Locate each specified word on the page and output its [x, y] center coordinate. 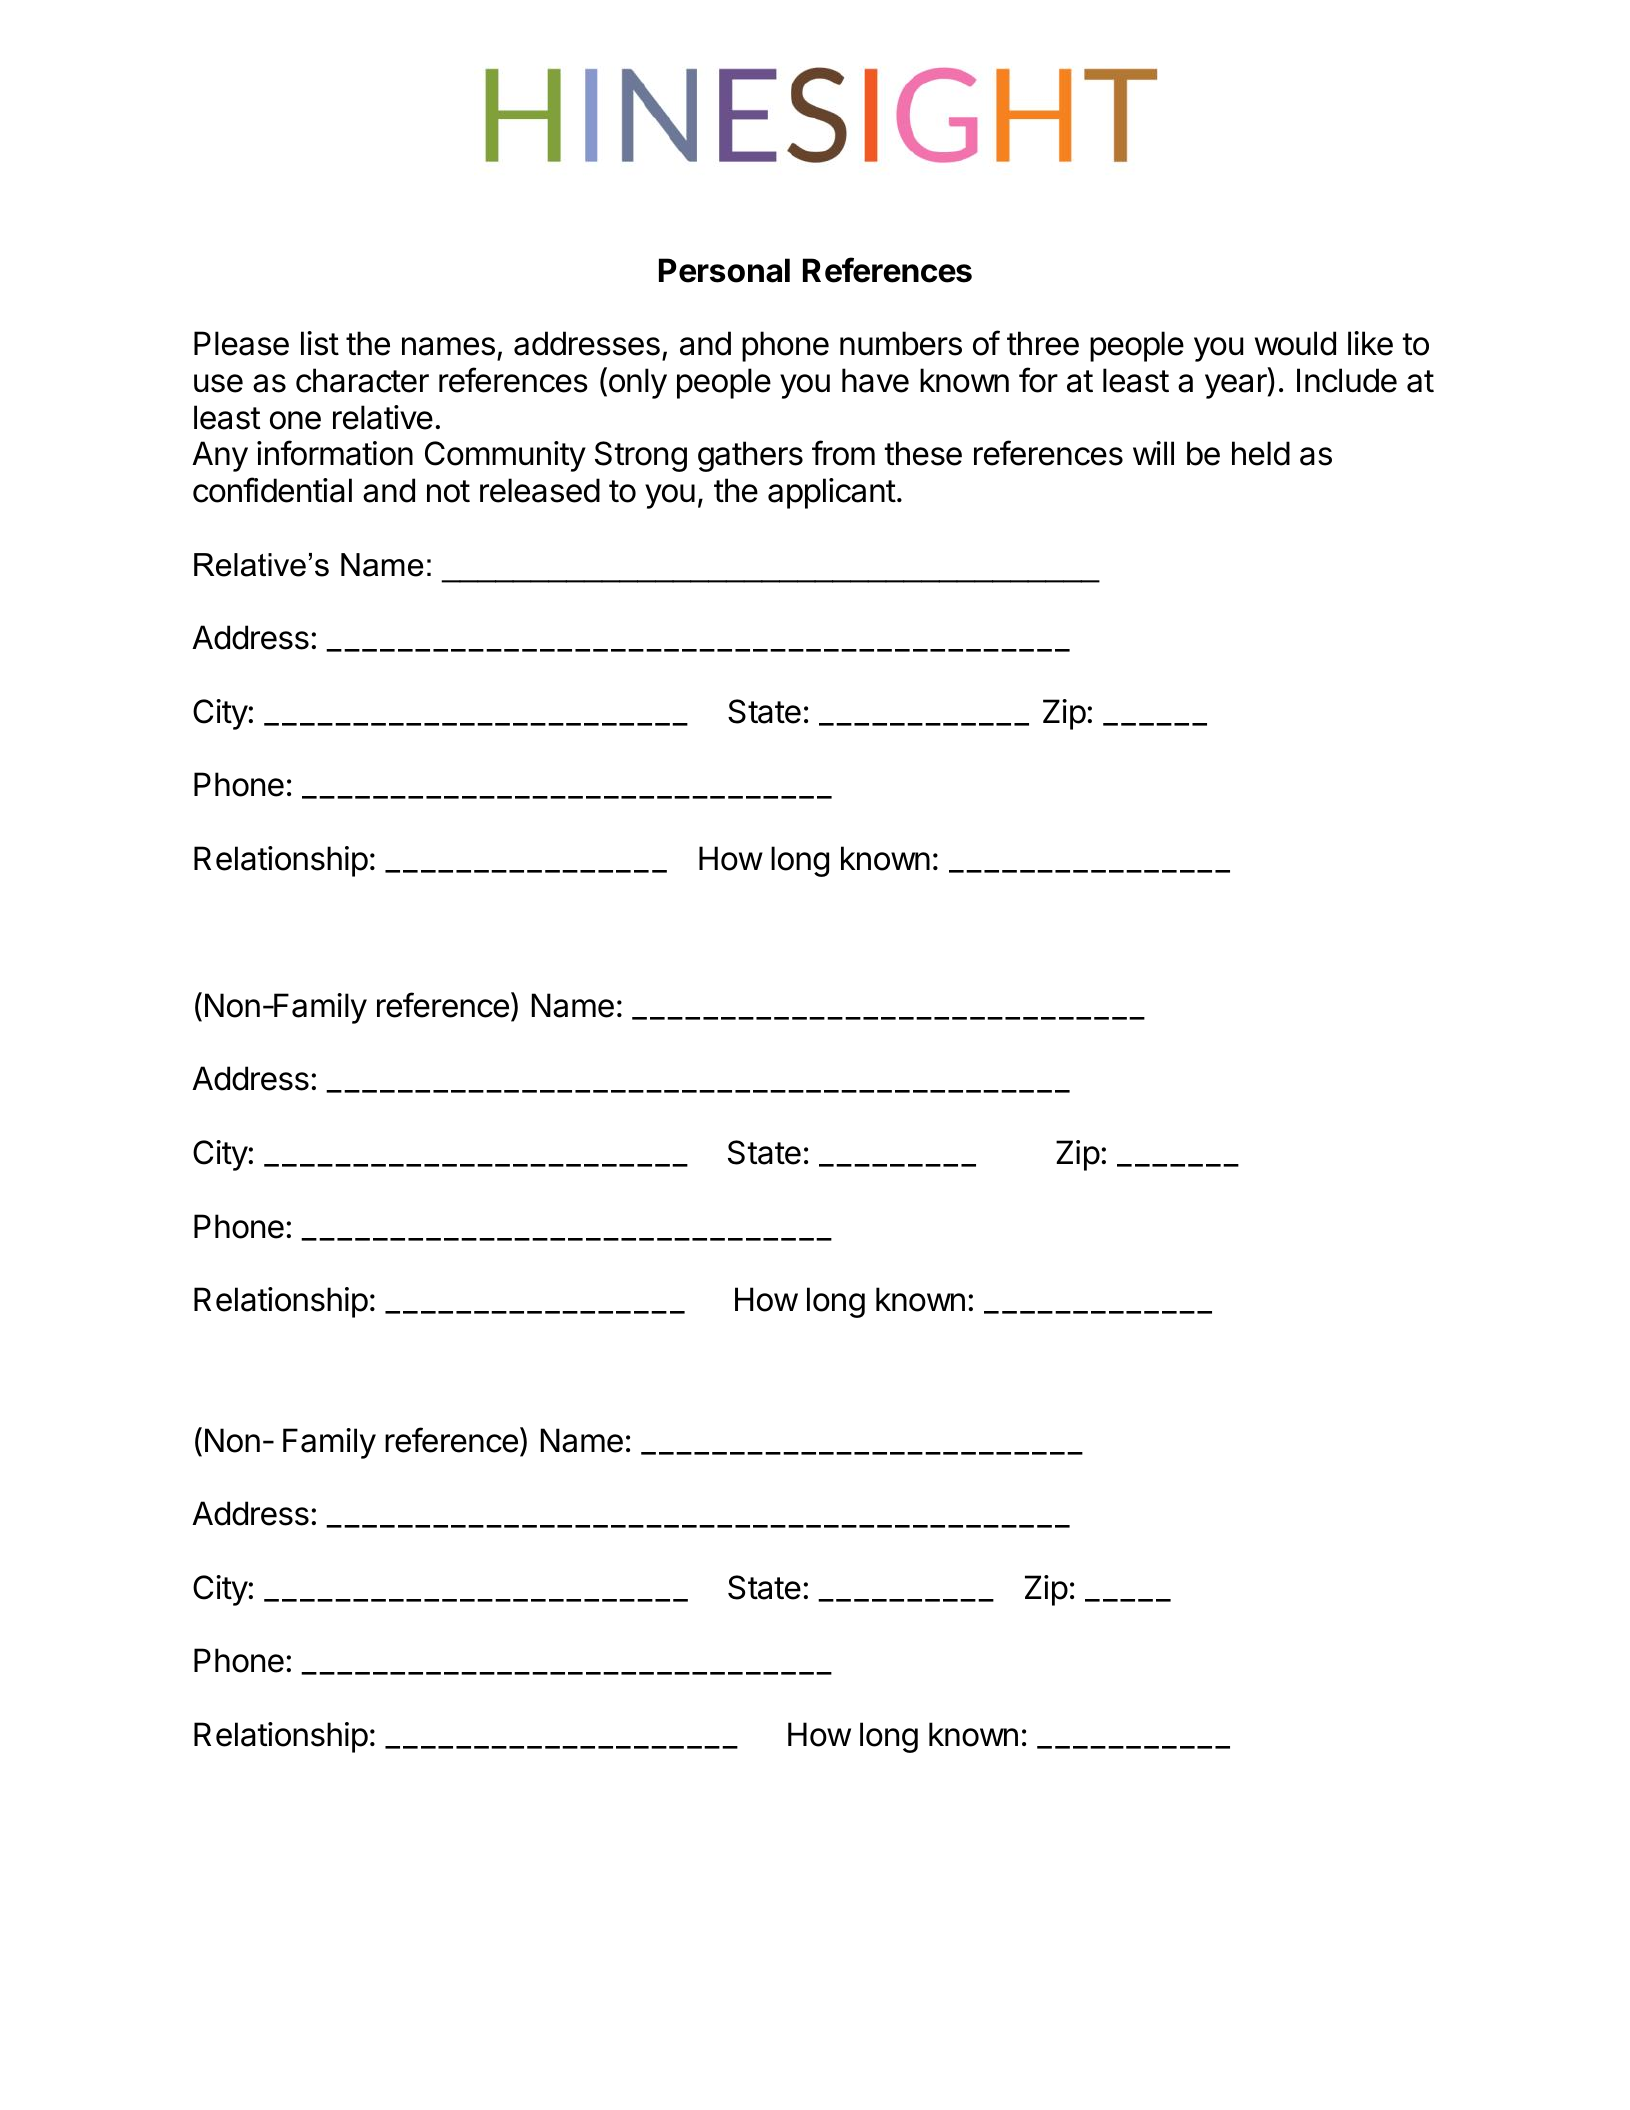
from [843, 453]
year [1237, 386]
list [320, 343]
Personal [724, 270]
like [1370, 343]
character [362, 380]
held [1261, 453]
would [1295, 343]
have [875, 380]
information [335, 453]
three [1043, 343]
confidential [272, 490]
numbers [901, 343]
